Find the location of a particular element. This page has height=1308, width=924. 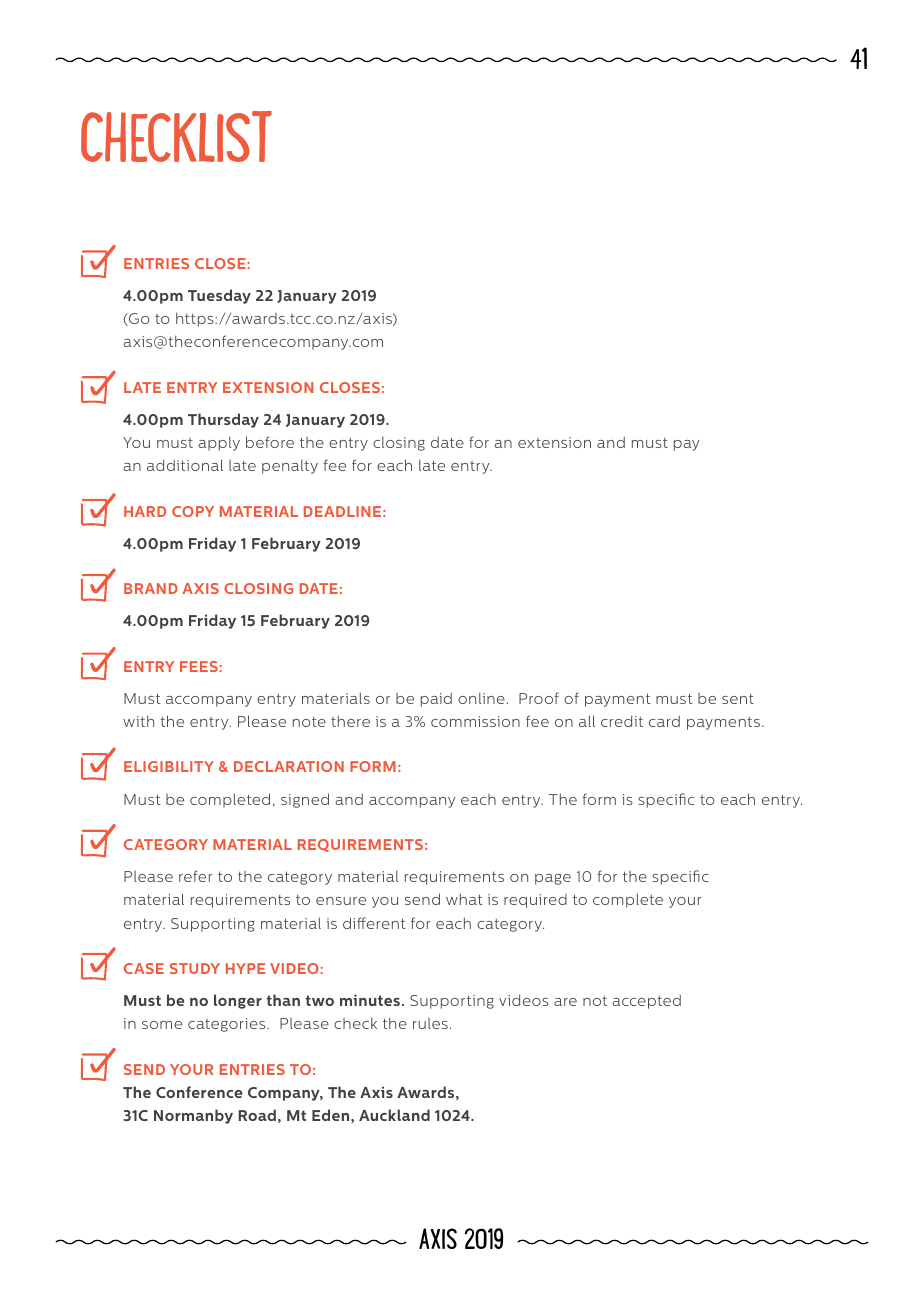

penalty is located at coordinates (290, 467).
